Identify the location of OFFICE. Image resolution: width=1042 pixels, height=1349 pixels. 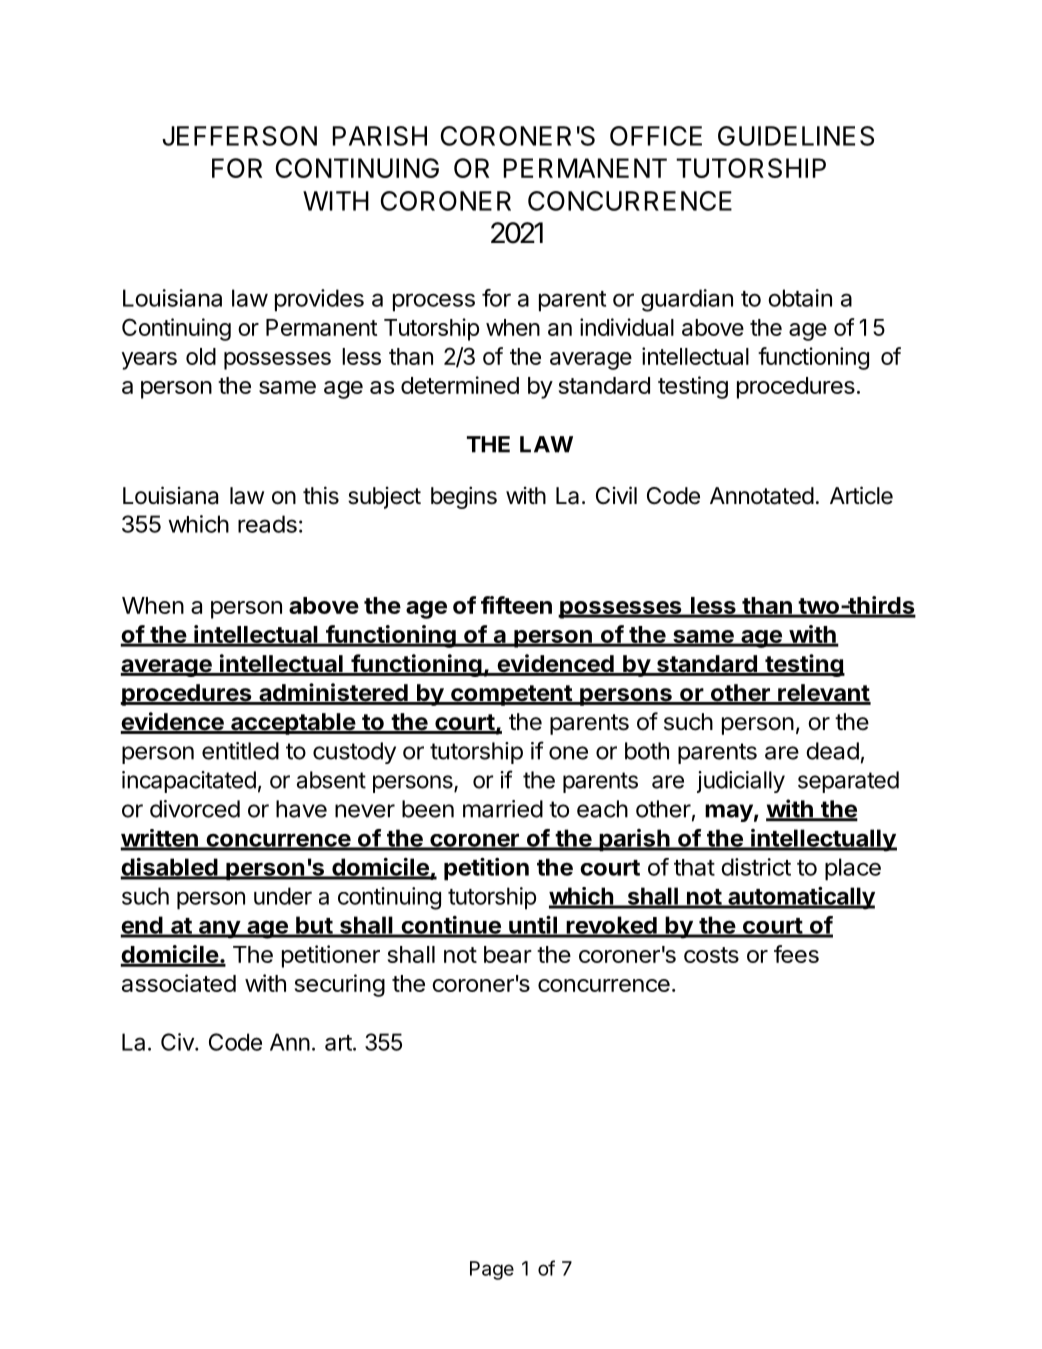
(656, 136).
